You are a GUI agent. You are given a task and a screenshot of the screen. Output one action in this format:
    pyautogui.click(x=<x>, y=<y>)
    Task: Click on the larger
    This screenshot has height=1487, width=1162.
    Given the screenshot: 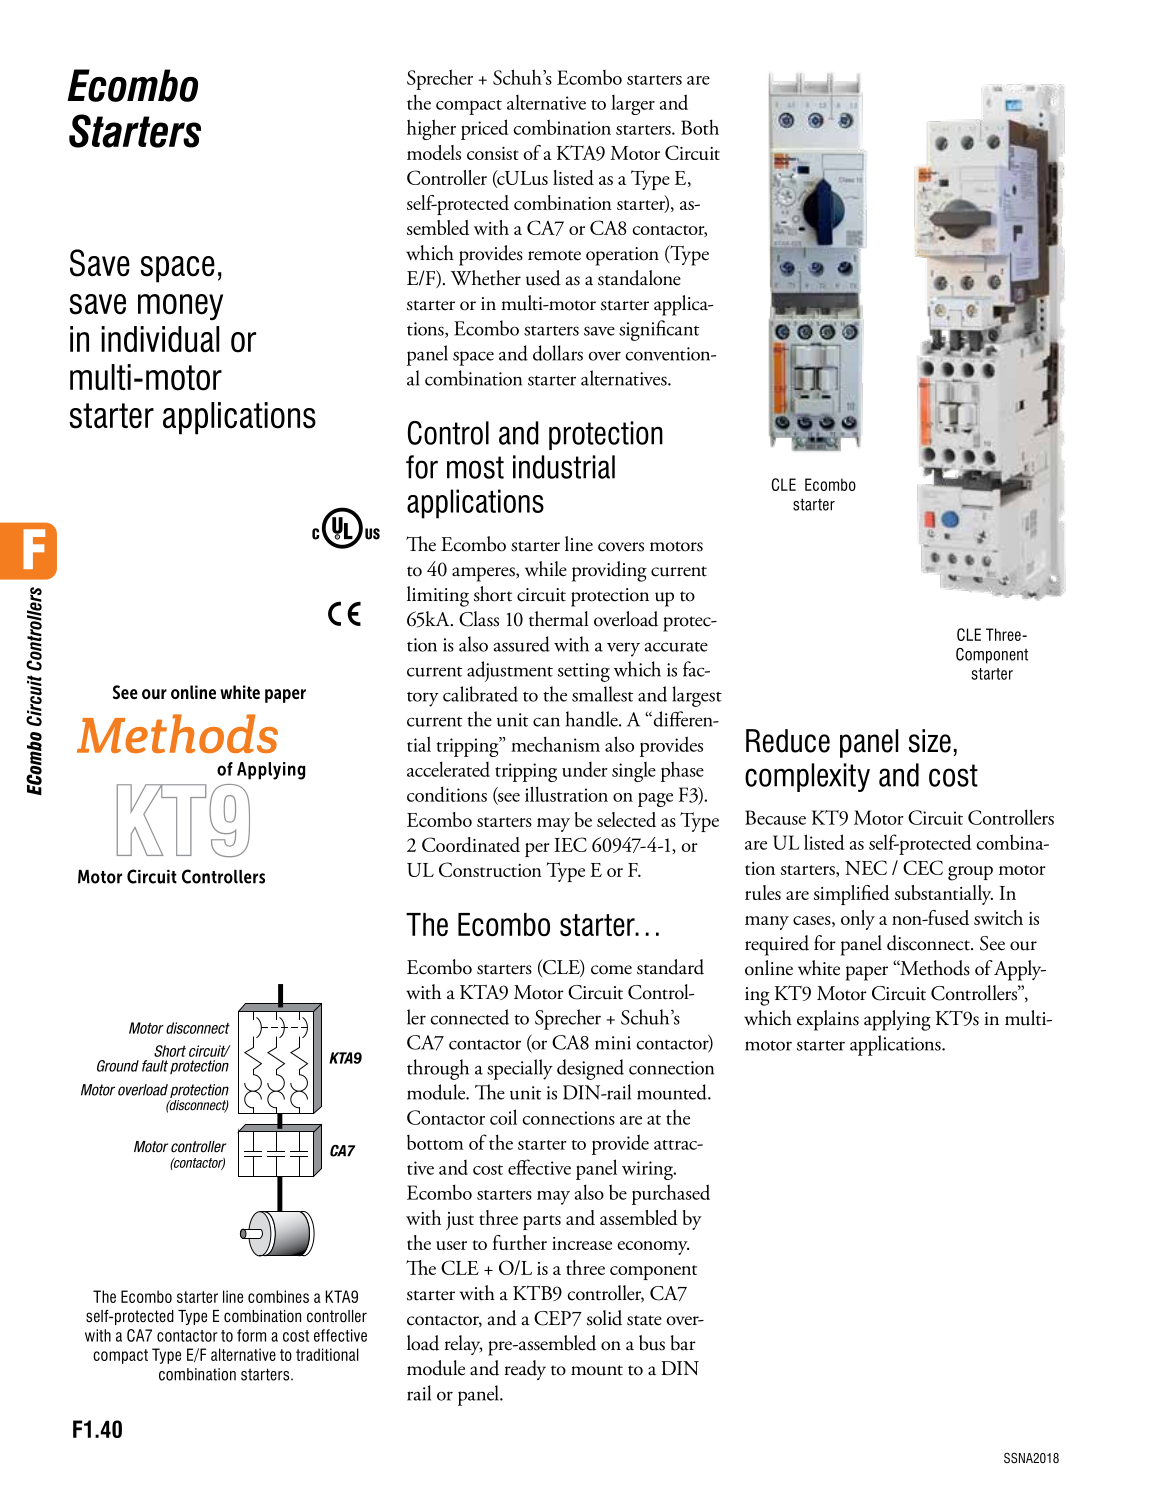 What is the action you would take?
    pyautogui.click(x=633, y=105)
